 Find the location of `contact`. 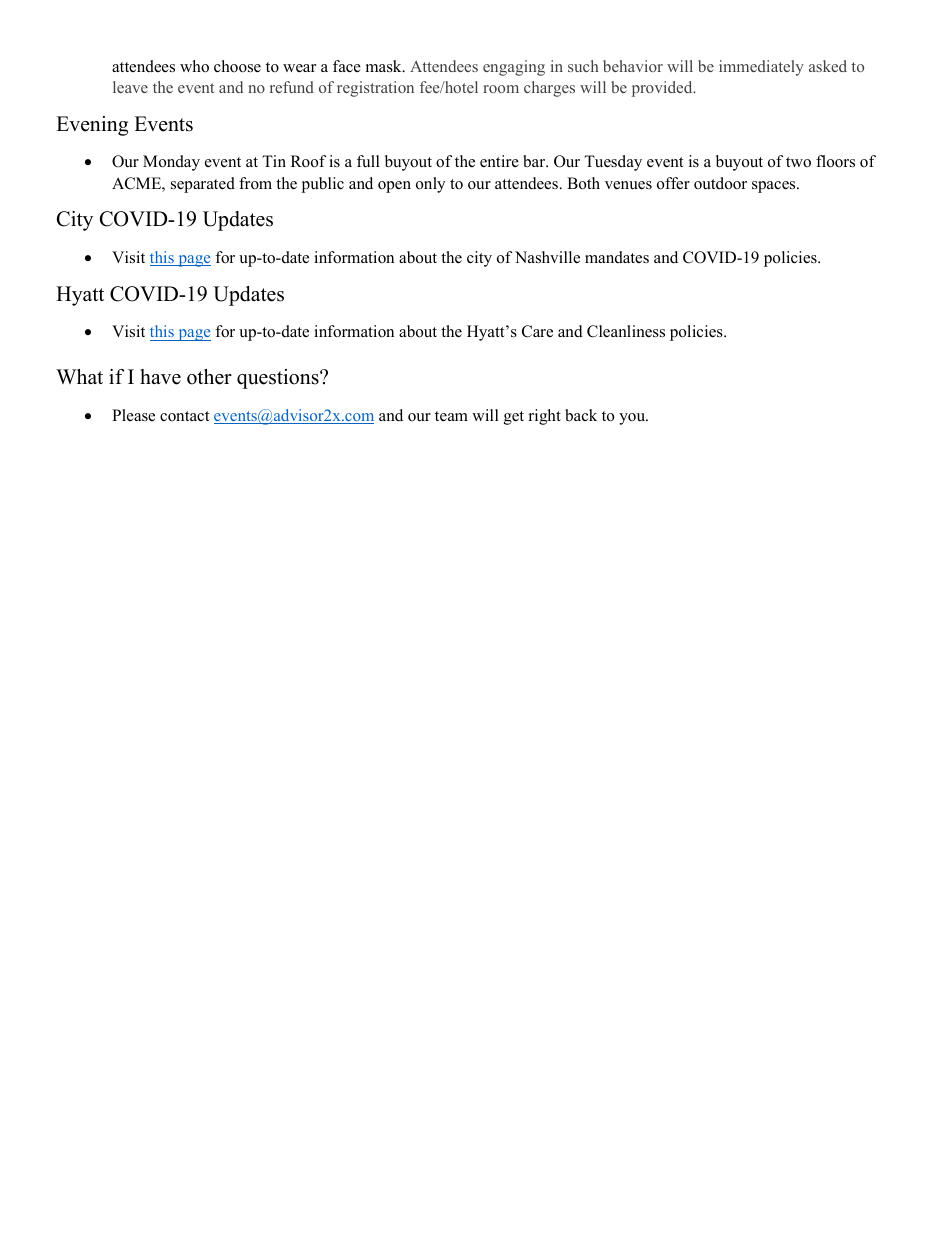

contact is located at coordinates (184, 416).
